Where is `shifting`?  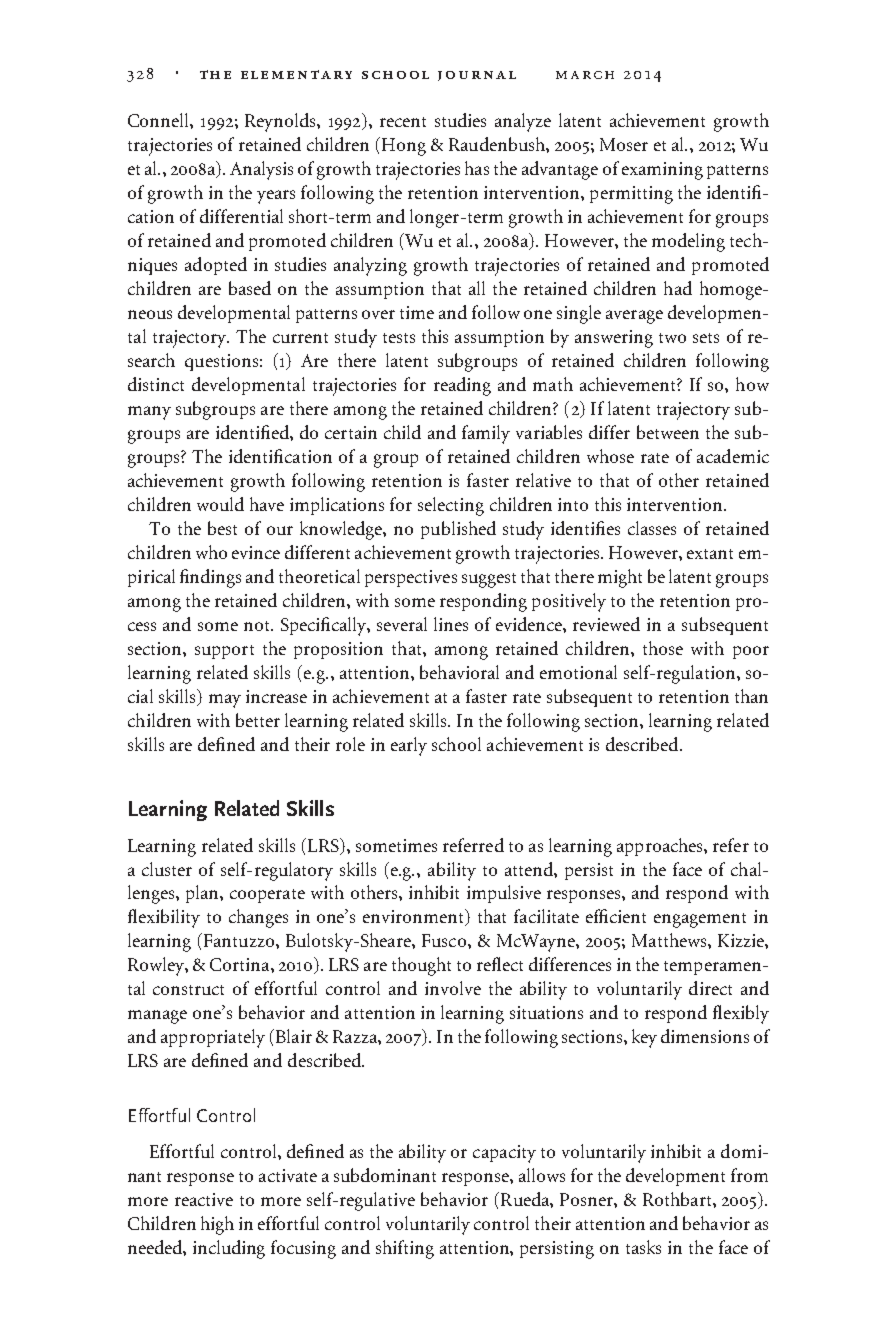
shifting is located at coordinates (405, 1249).
